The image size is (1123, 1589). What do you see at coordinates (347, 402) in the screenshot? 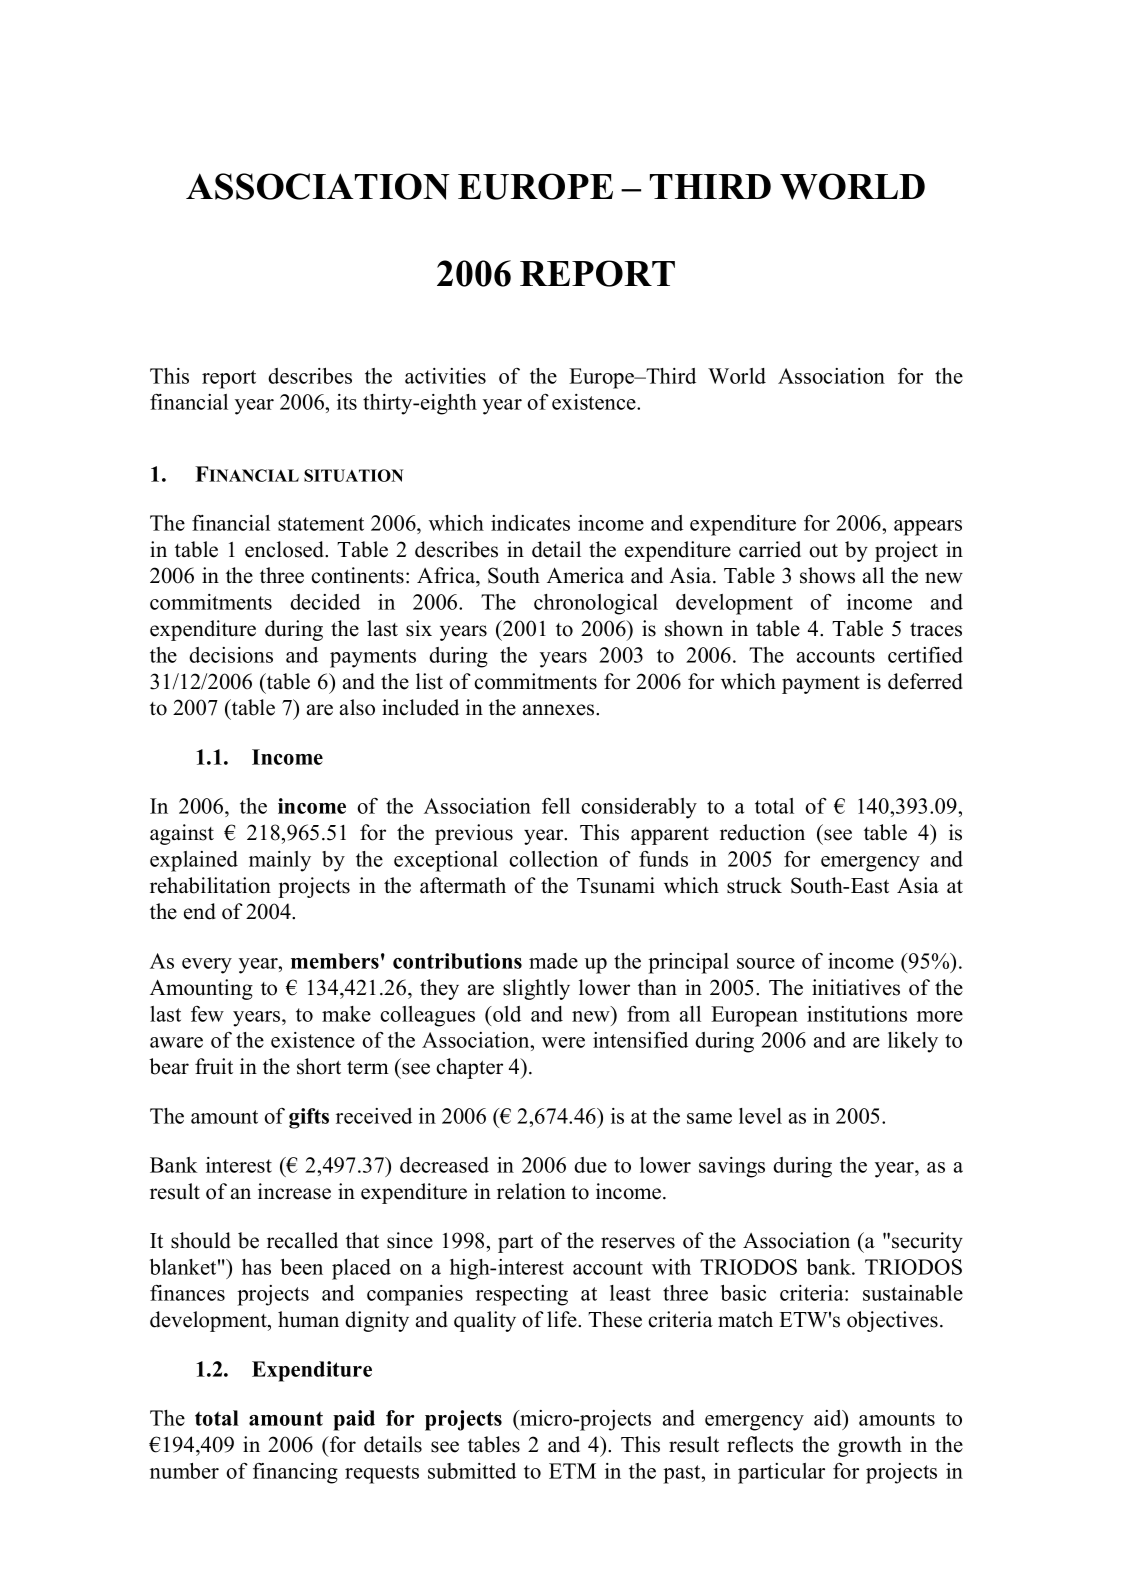
I see `its` at bounding box center [347, 402].
